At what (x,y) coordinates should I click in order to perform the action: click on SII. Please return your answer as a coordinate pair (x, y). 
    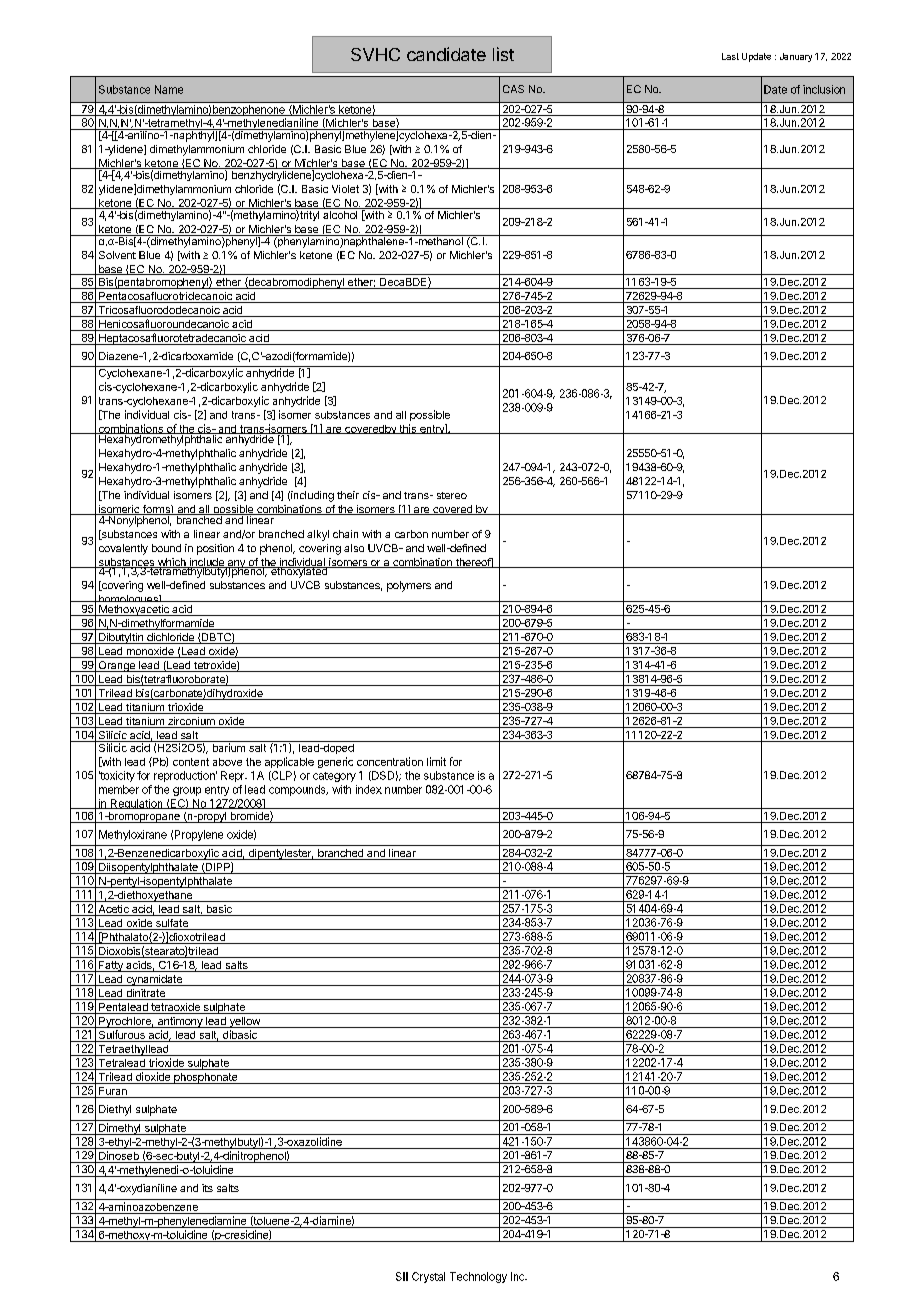
    Looking at the image, I should click on (402, 1276).
